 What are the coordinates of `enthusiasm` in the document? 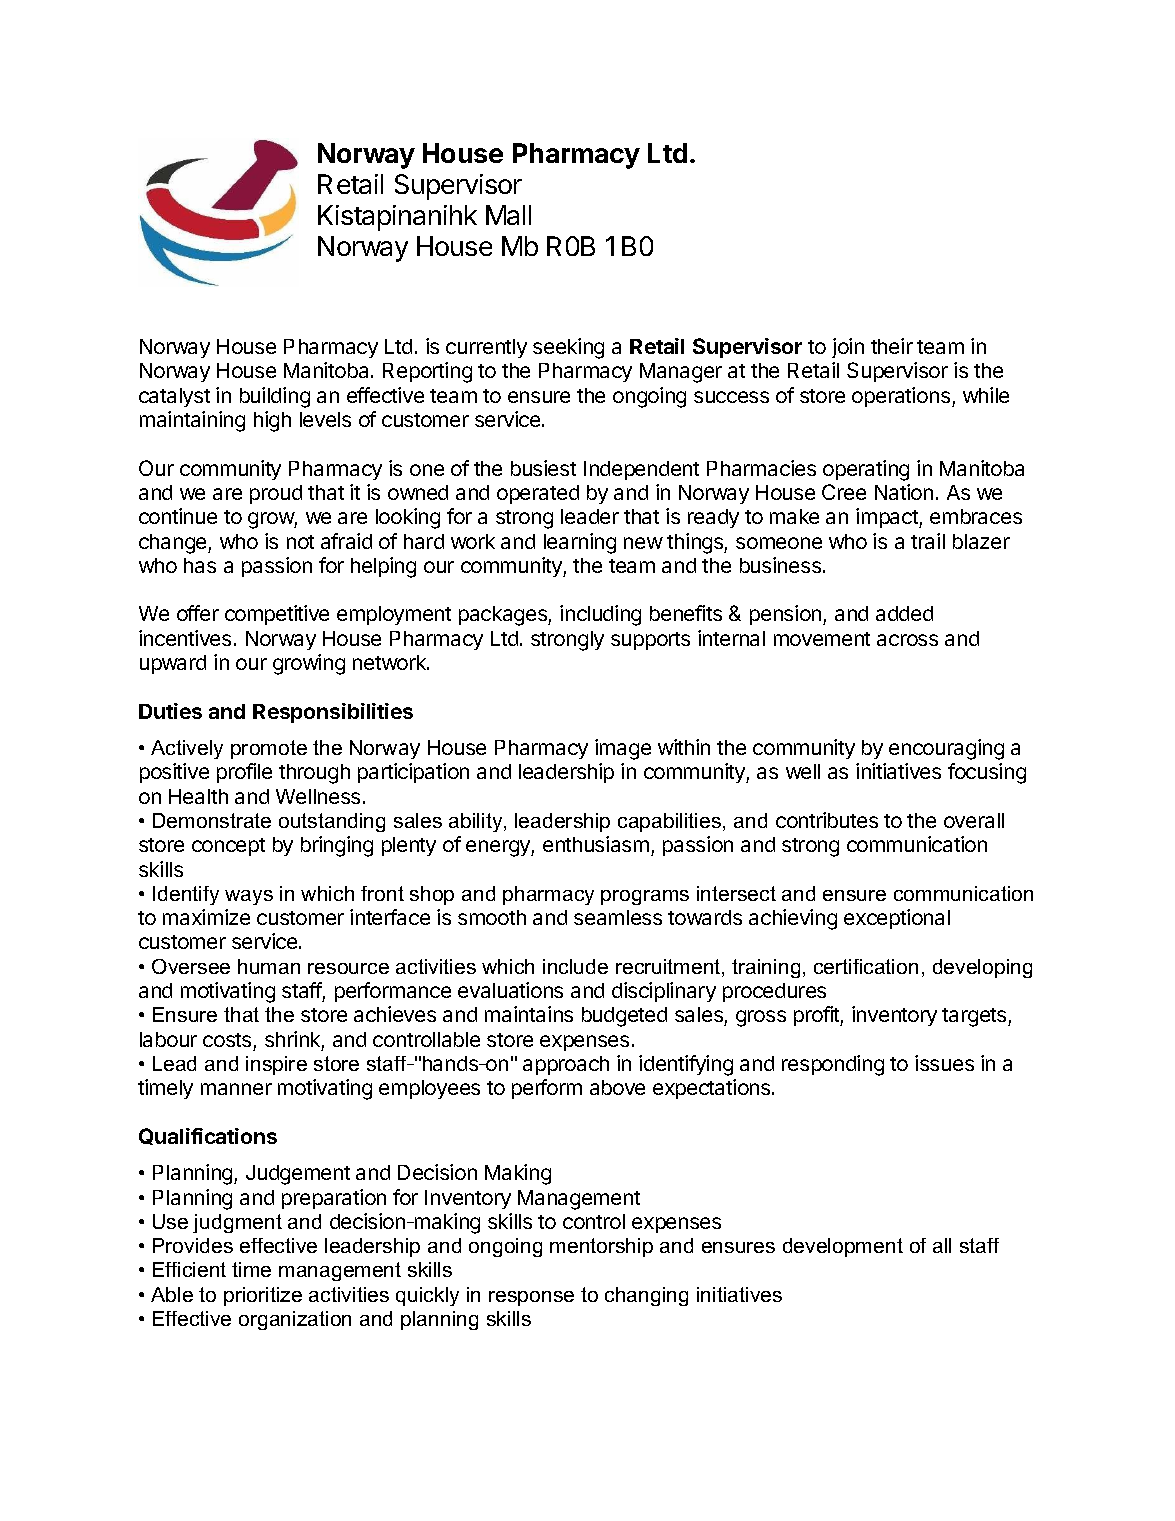 It's located at (596, 844).
